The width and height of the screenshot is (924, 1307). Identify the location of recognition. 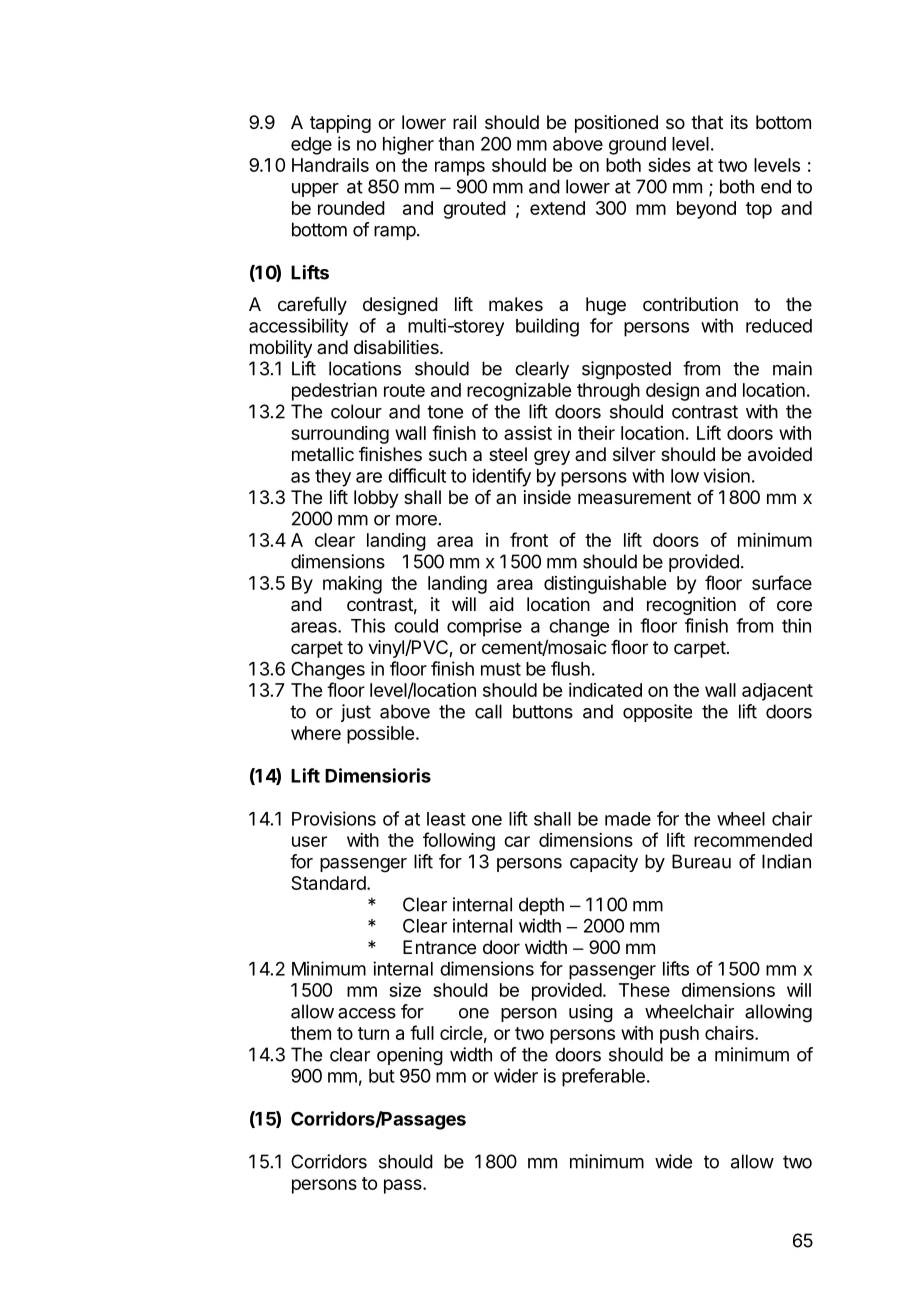
(691, 606).
